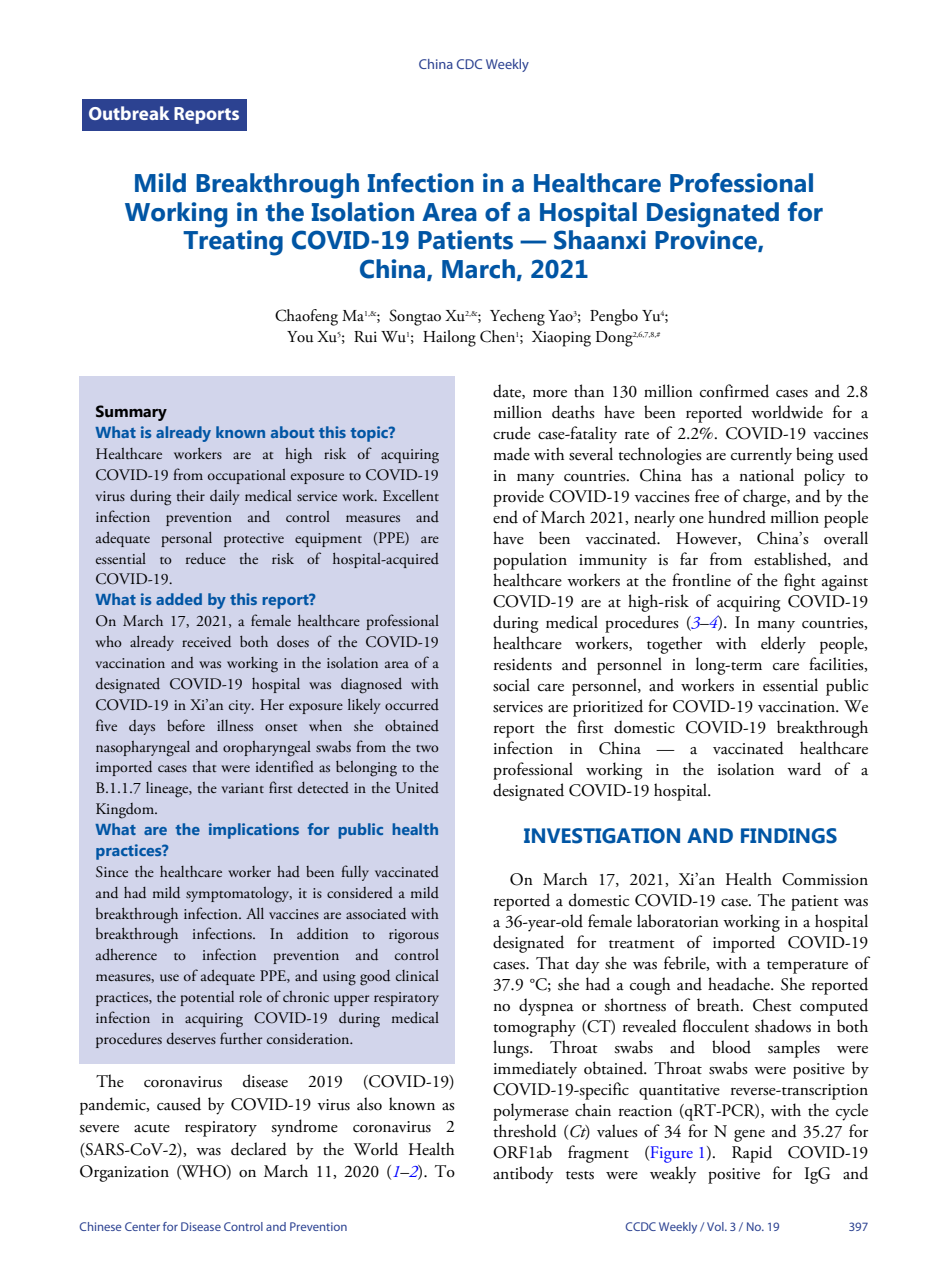 The width and height of the page is (948, 1288). I want to click on end, so click(505, 517).
